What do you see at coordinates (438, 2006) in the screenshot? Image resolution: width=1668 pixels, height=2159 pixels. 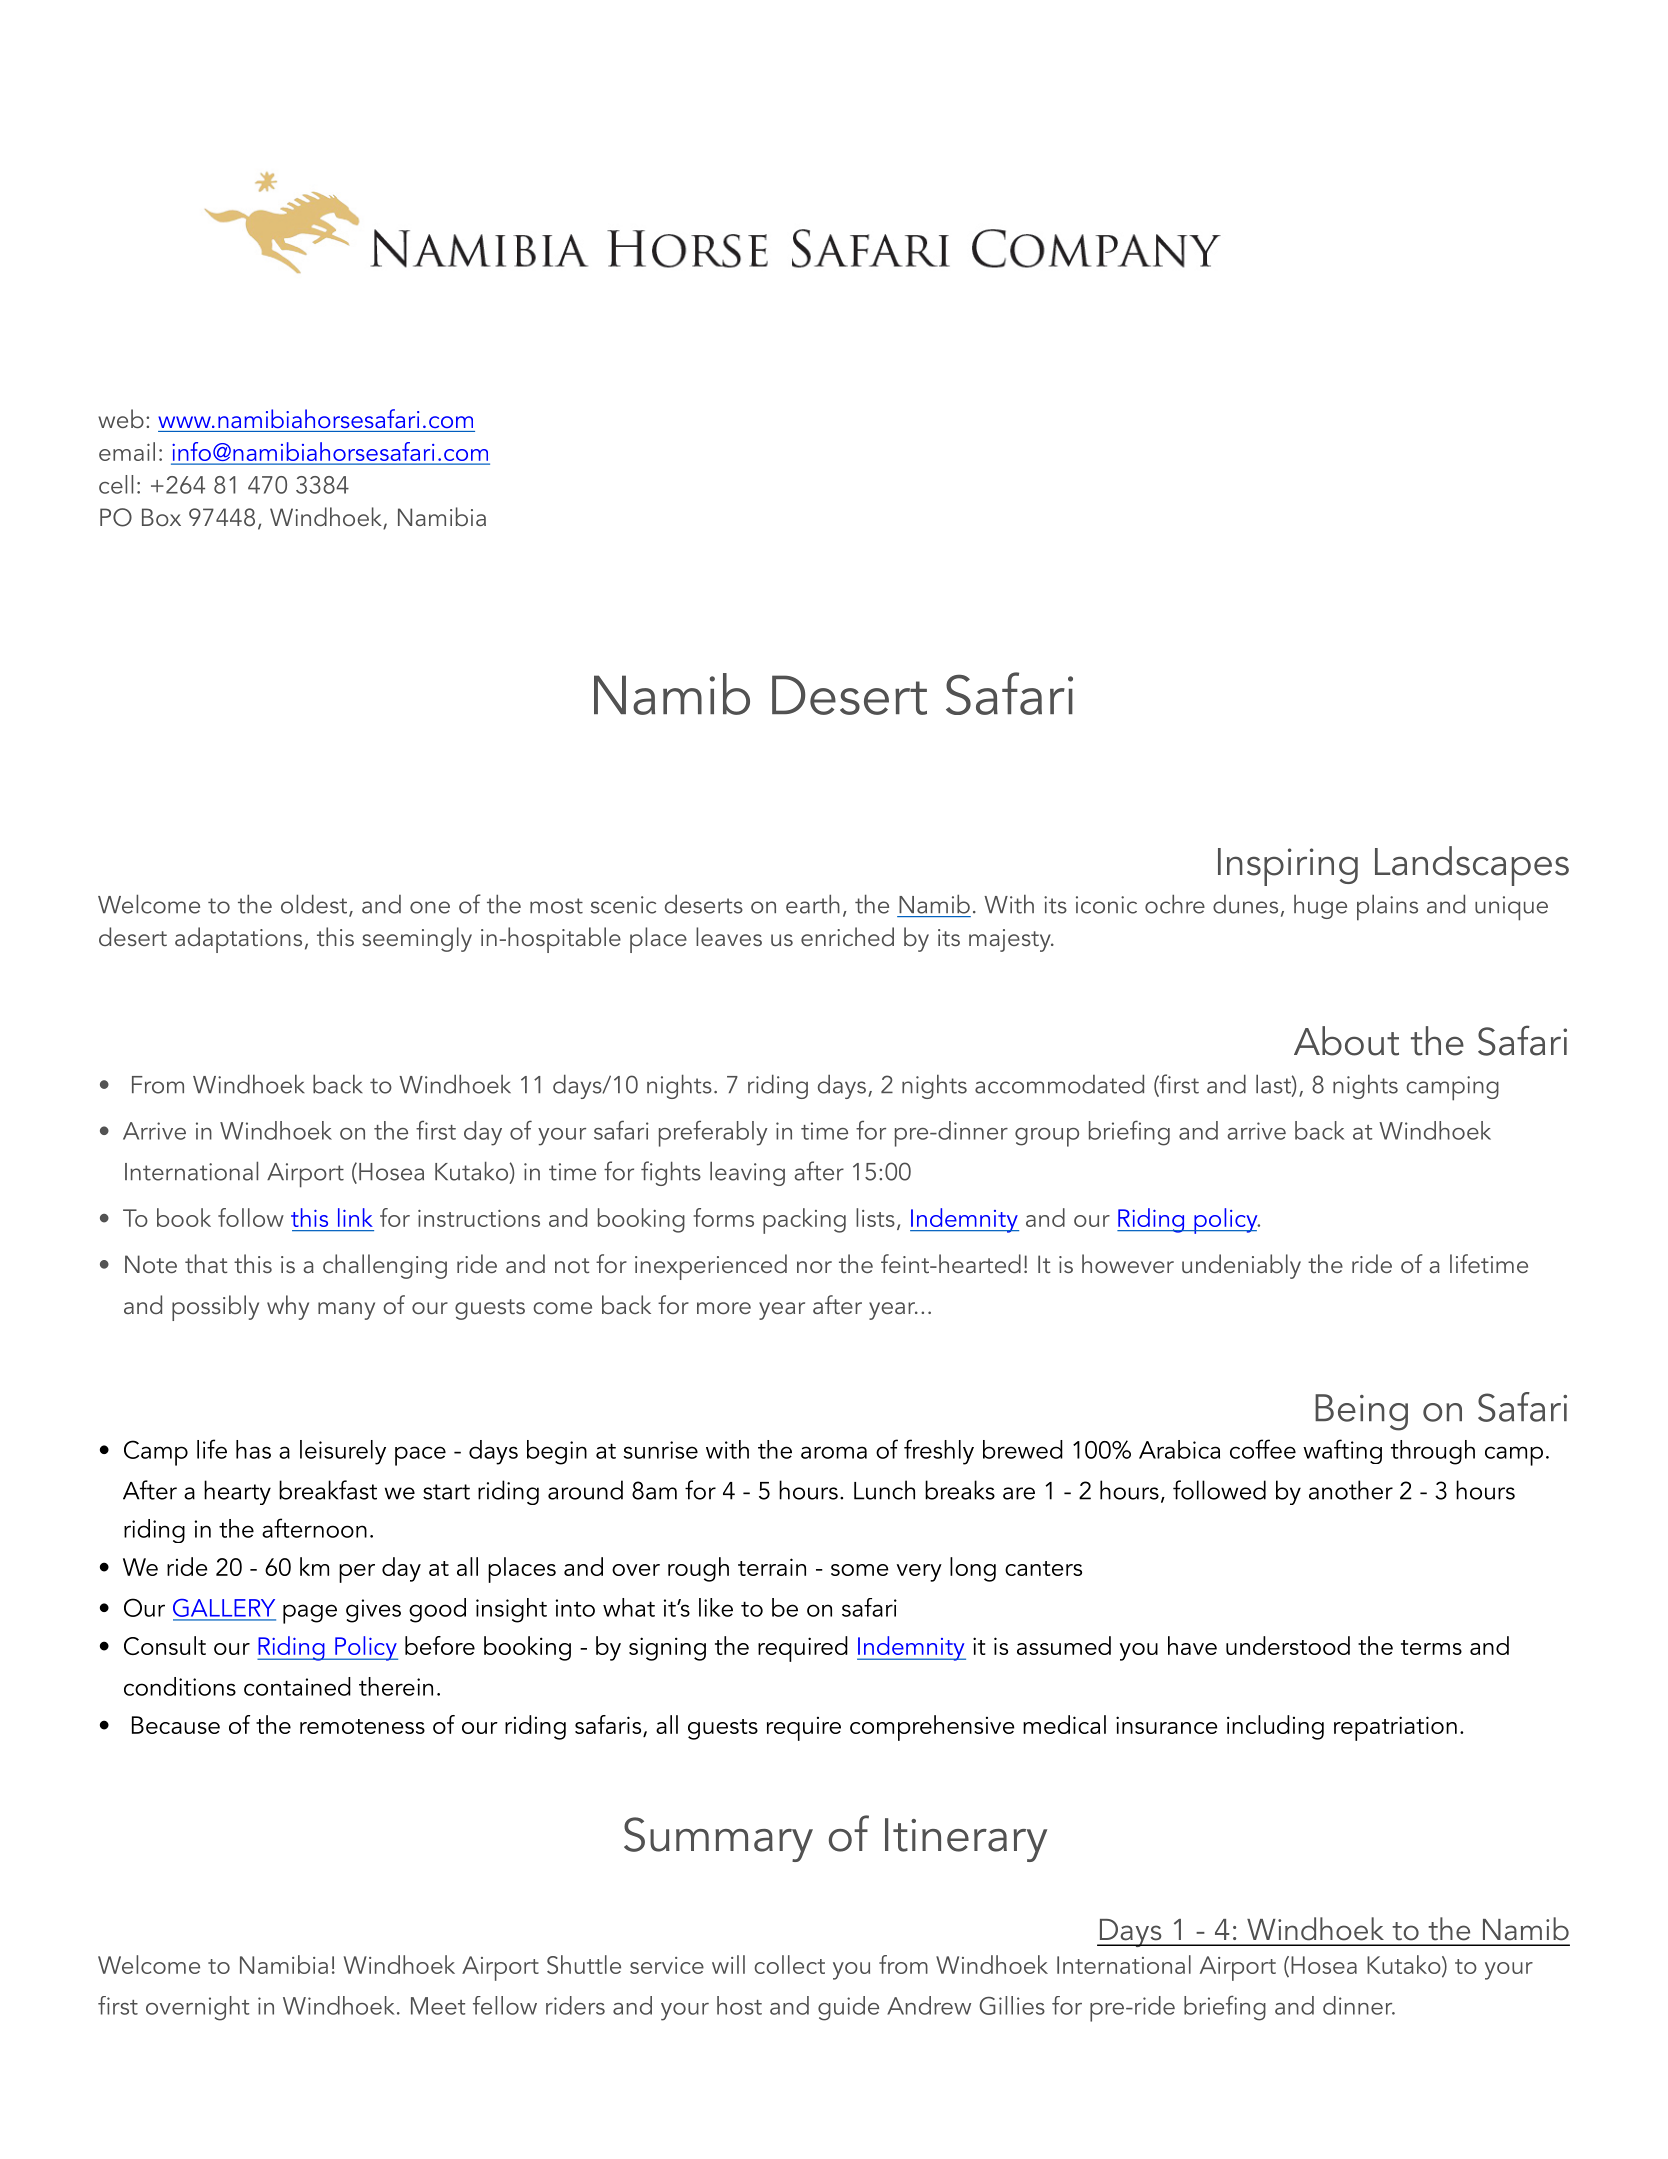 I see `Meet` at bounding box center [438, 2006].
